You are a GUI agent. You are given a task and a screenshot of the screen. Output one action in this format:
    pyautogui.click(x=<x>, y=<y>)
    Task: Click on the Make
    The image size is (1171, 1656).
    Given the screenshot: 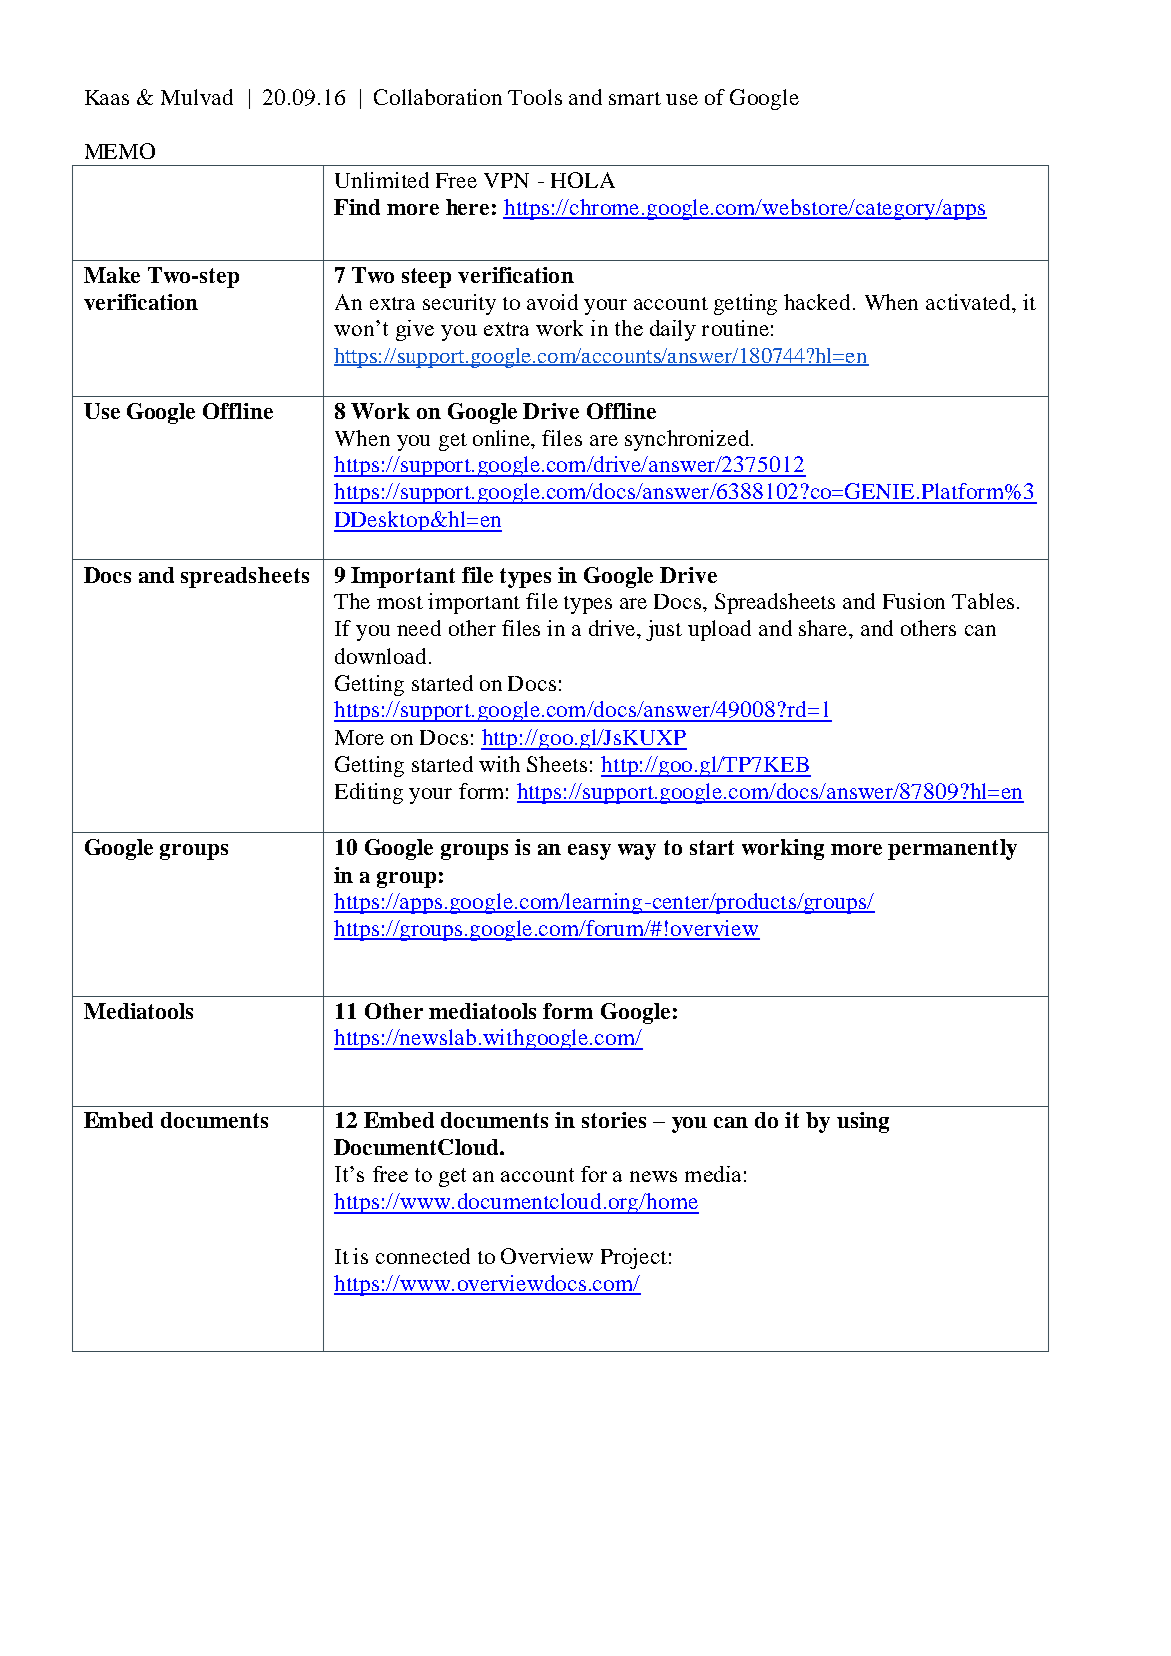 What is the action you would take?
    pyautogui.click(x=112, y=275)
